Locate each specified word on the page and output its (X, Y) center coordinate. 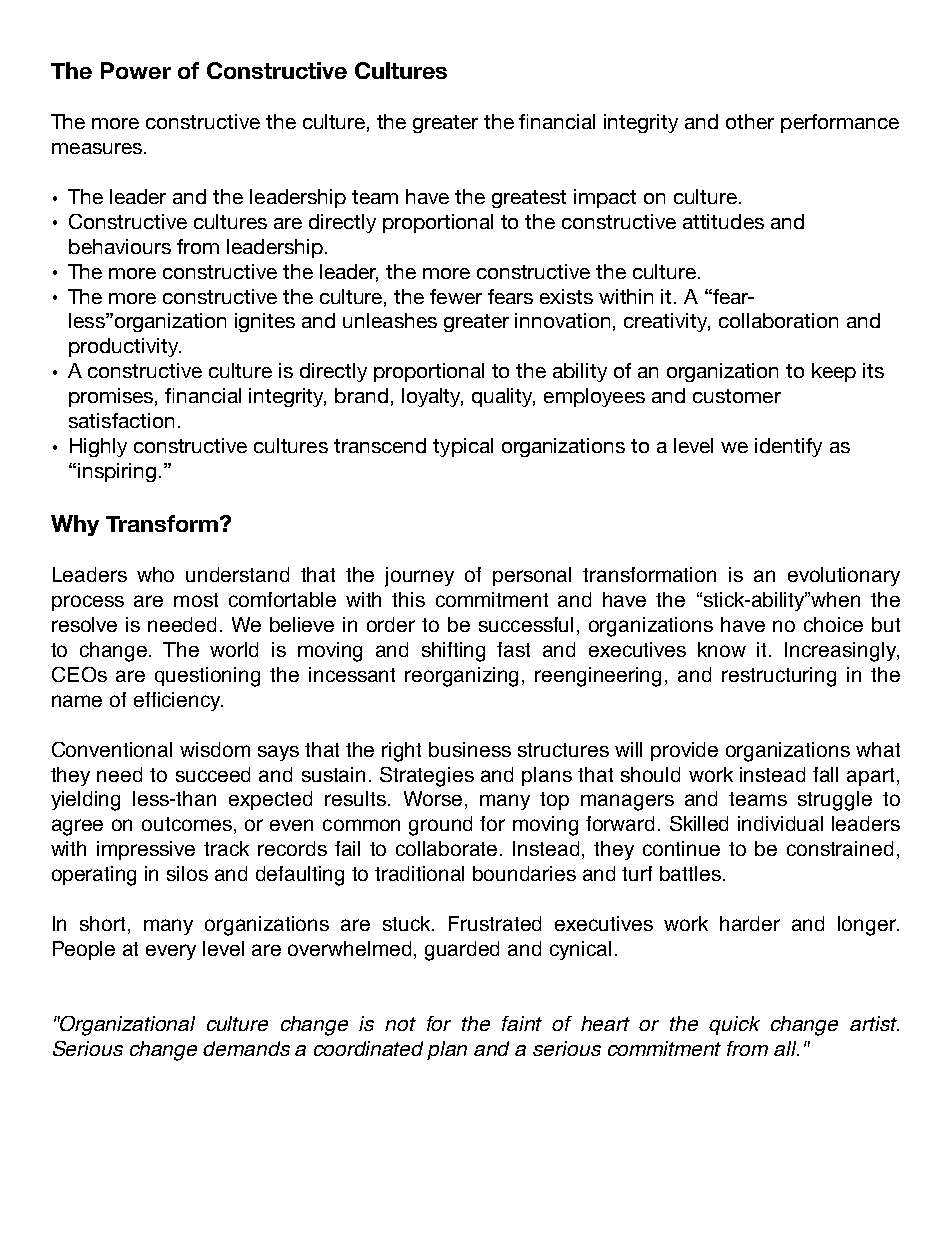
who (155, 574)
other (750, 121)
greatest (529, 199)
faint (522, 1023)
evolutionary (844, 576)
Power (136, 70)
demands (246, 1048)
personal (532, 576)
